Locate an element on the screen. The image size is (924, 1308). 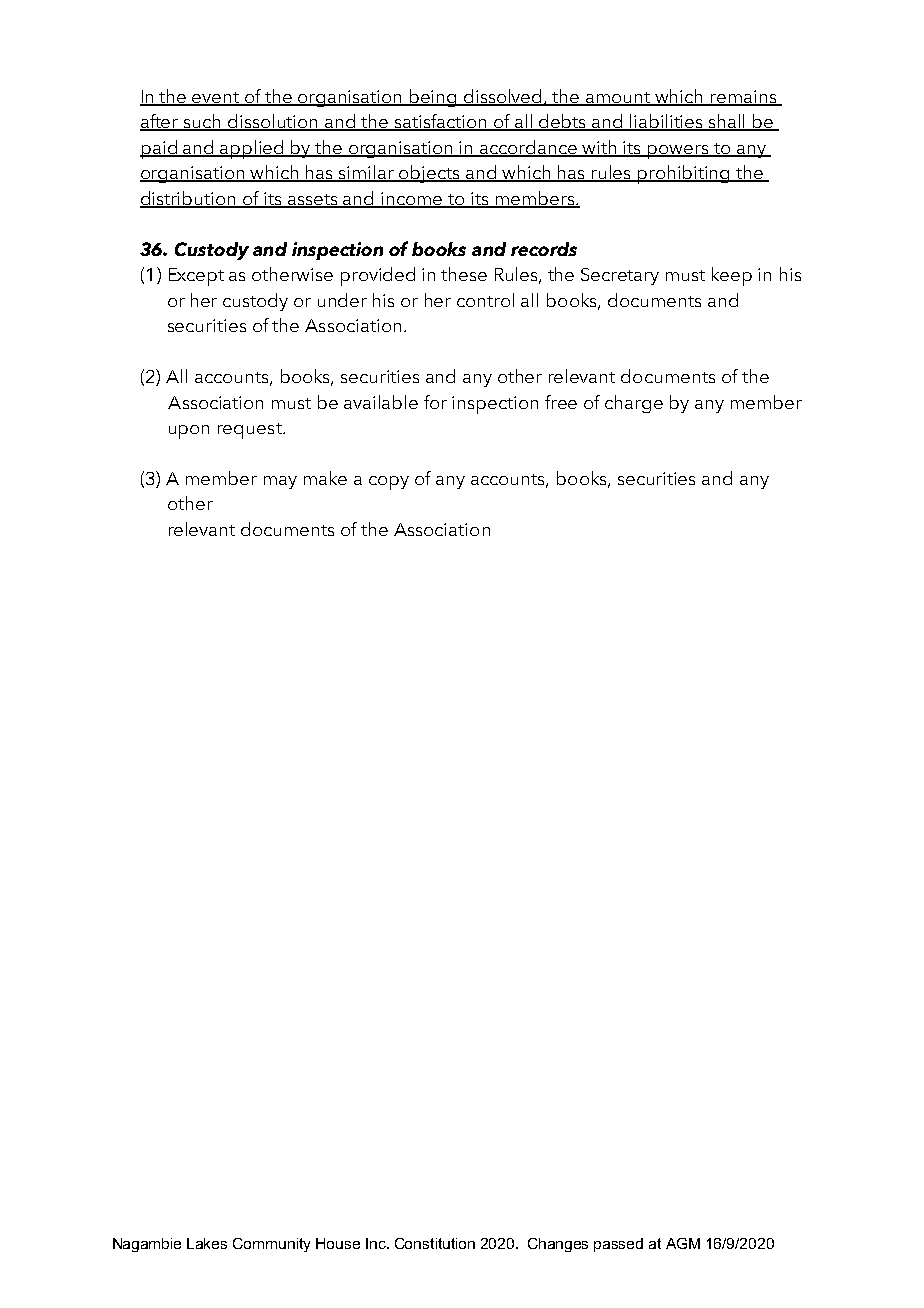
for is located at coordinates (435, 402).
